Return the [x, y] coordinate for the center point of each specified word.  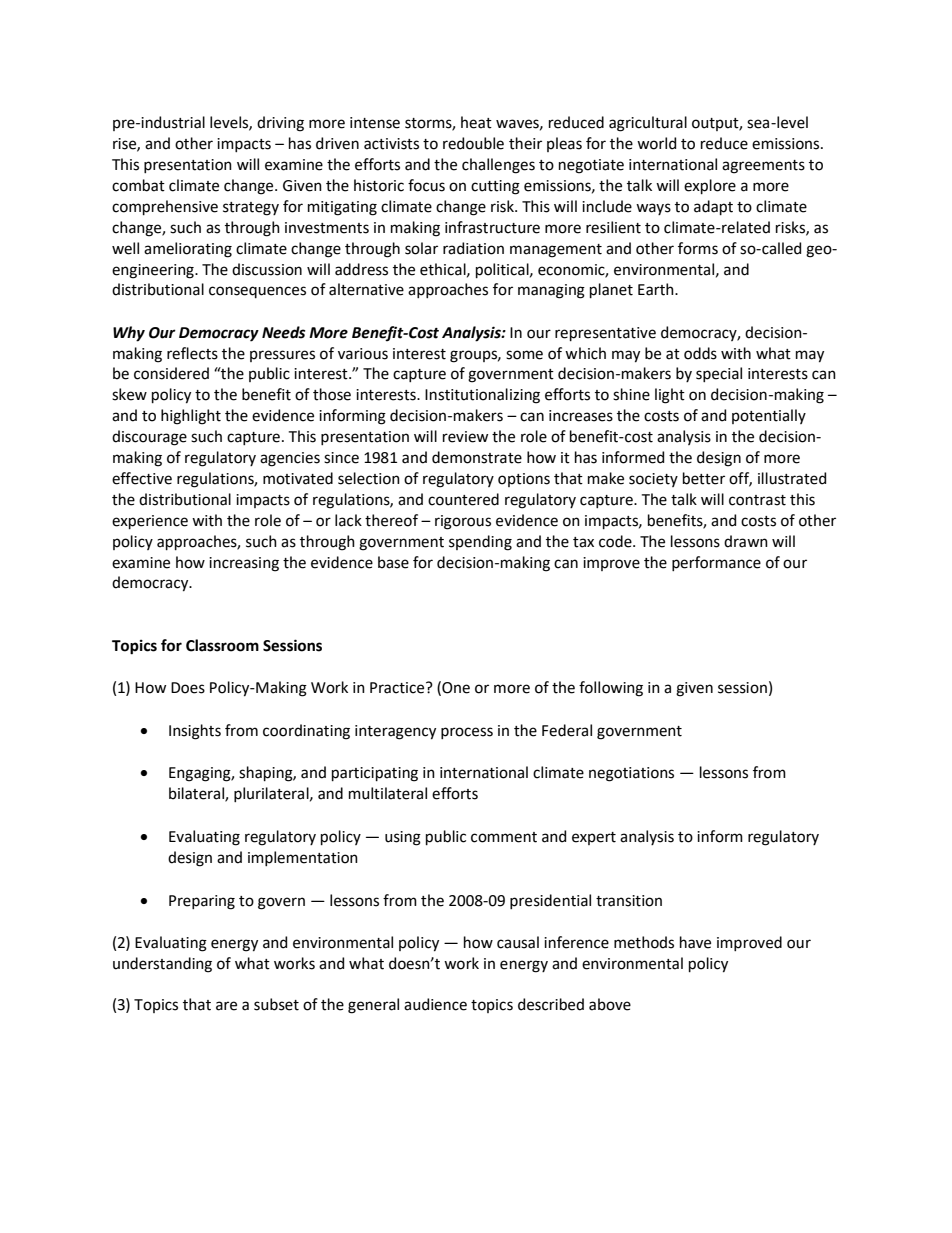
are [226, 1006]
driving [280, 124]
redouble [473, 143]
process [467, 733]
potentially [769, 416]
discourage [149, 438]
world [656, 143]
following [611, 689]
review [465, 437]
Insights [195, 732]
